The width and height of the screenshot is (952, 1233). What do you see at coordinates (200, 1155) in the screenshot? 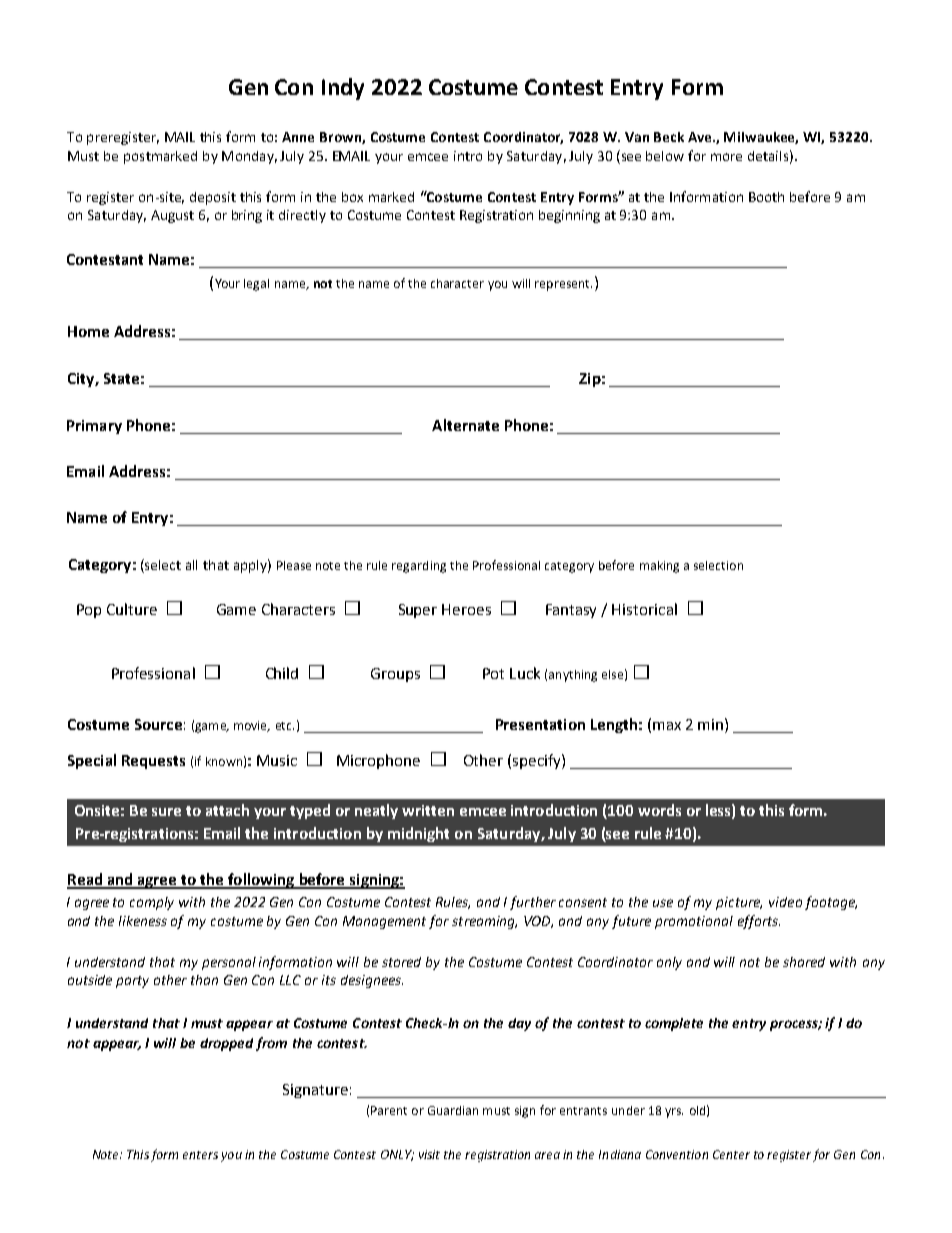
I see `enters` at bounding box center [200, 1155].
